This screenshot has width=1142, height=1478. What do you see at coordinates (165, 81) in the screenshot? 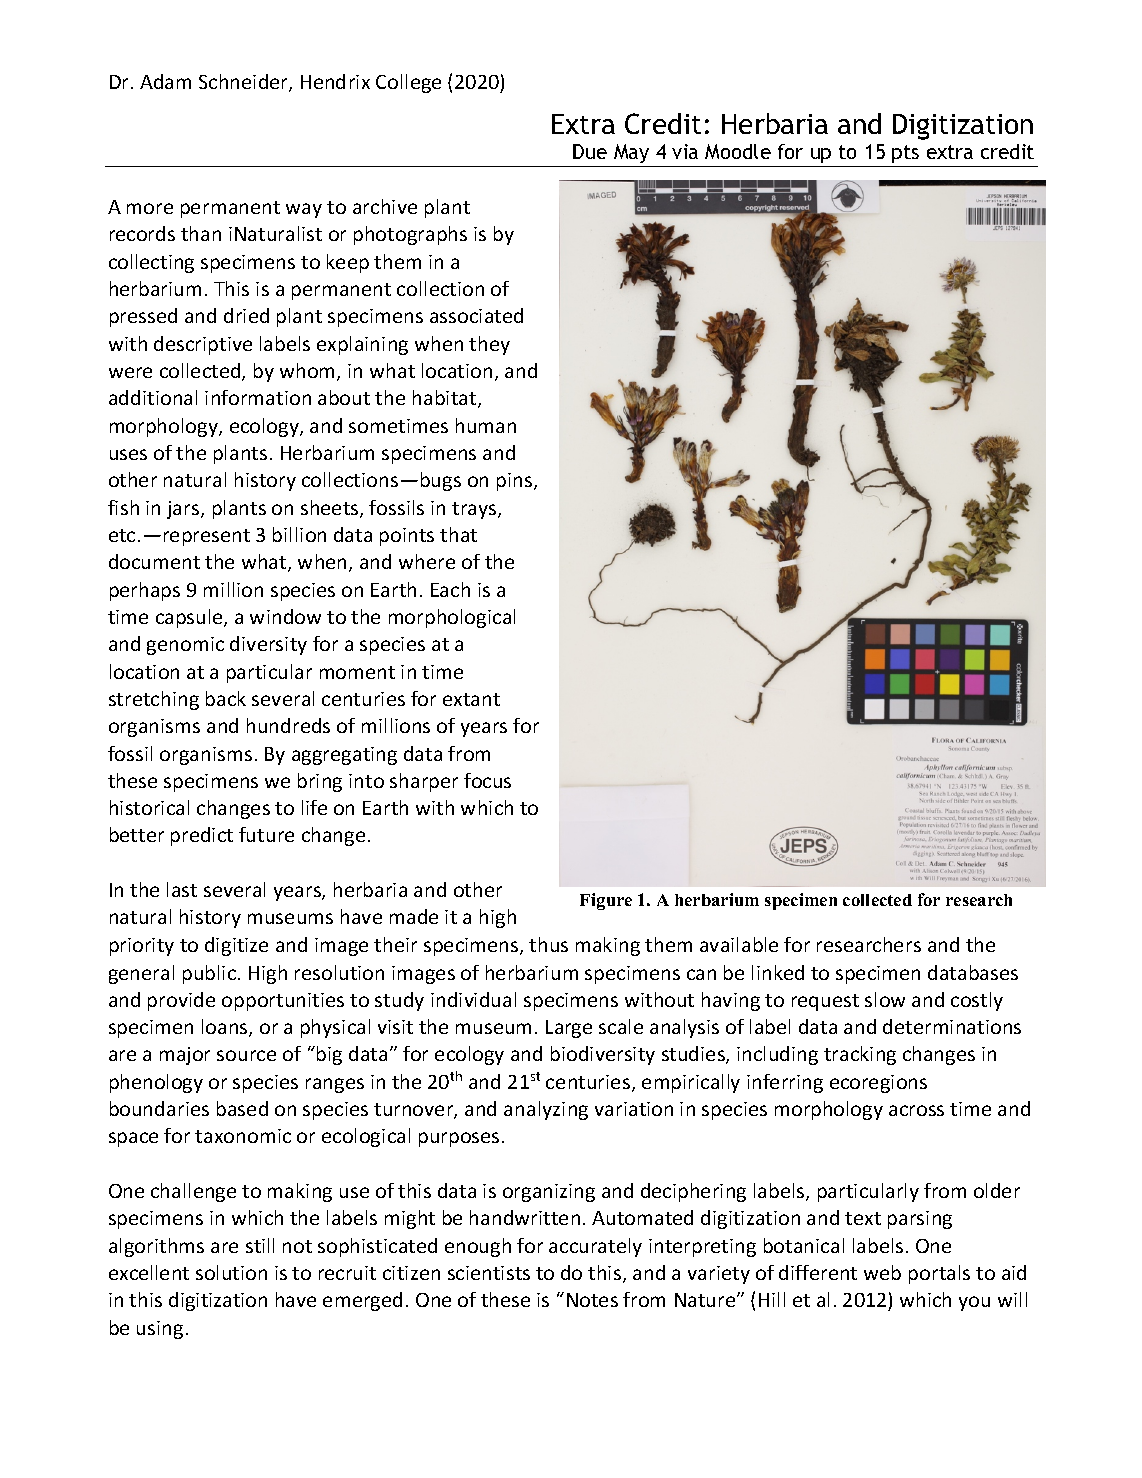
I see `Adam` at bounding box center [165, 81].
